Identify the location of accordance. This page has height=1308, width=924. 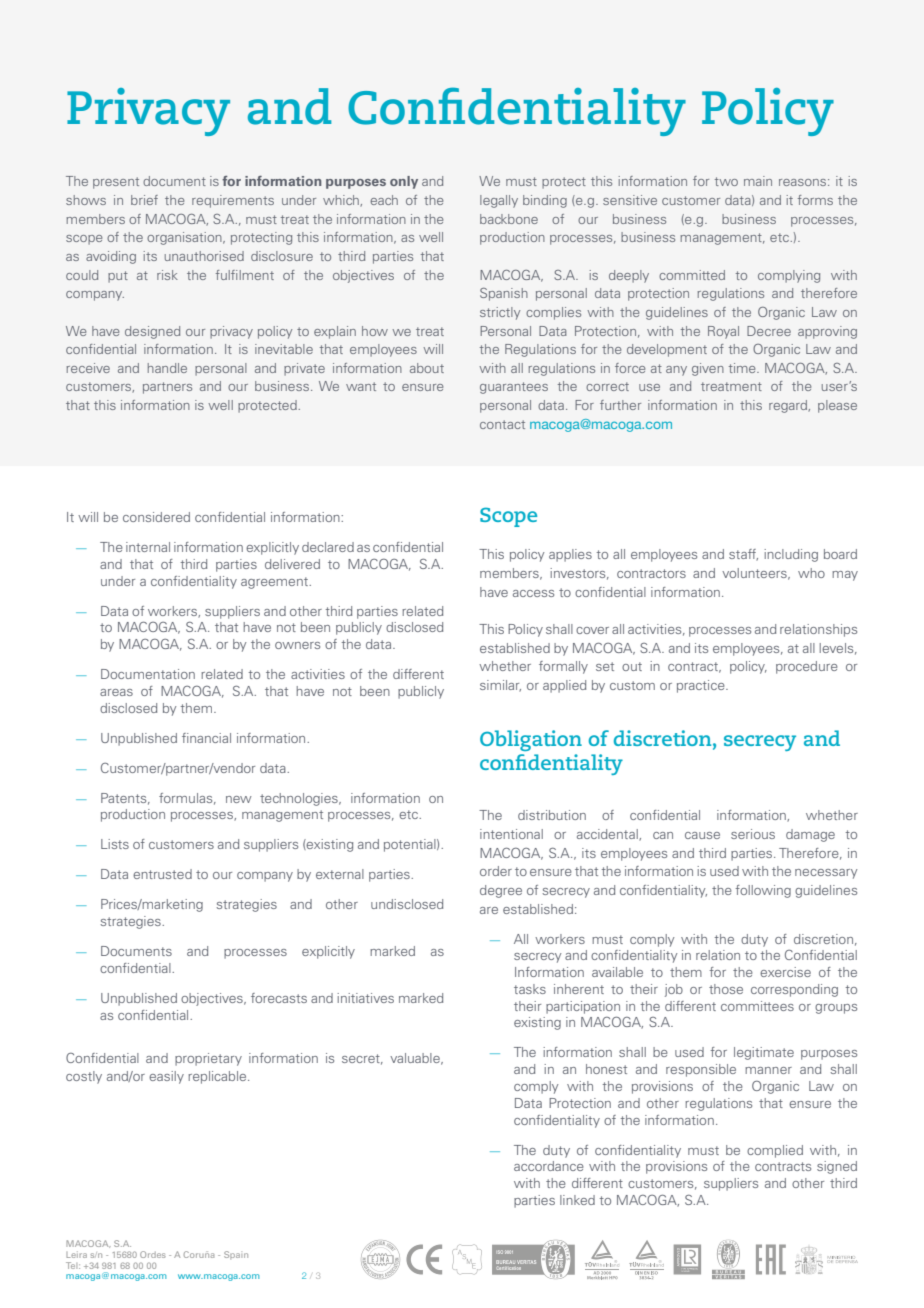
(549, 1166).
